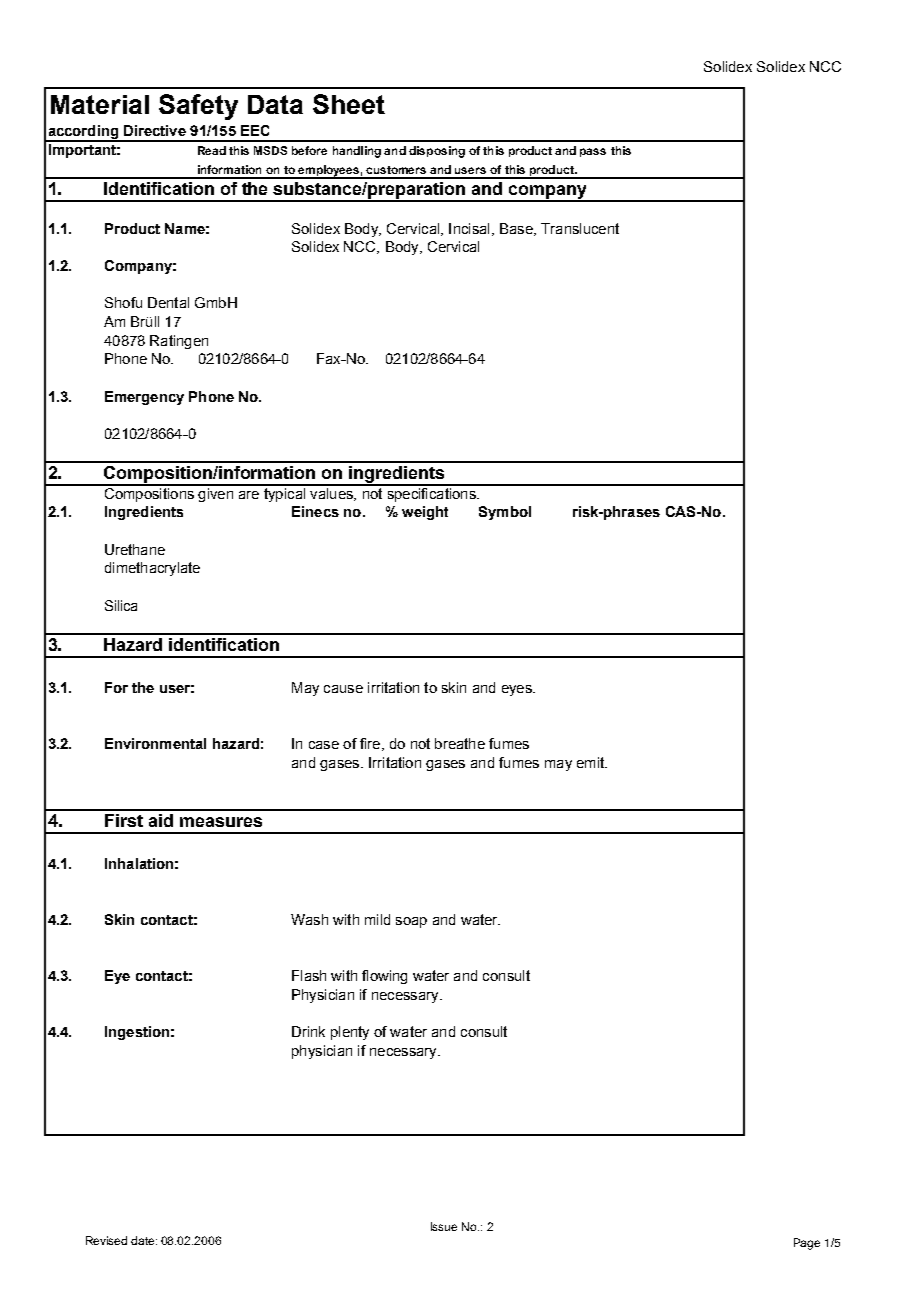 The height and width of the document is (1308, 924). Describe the element at coordinates (384, 977) in the document. I see `flowing` at that location.
